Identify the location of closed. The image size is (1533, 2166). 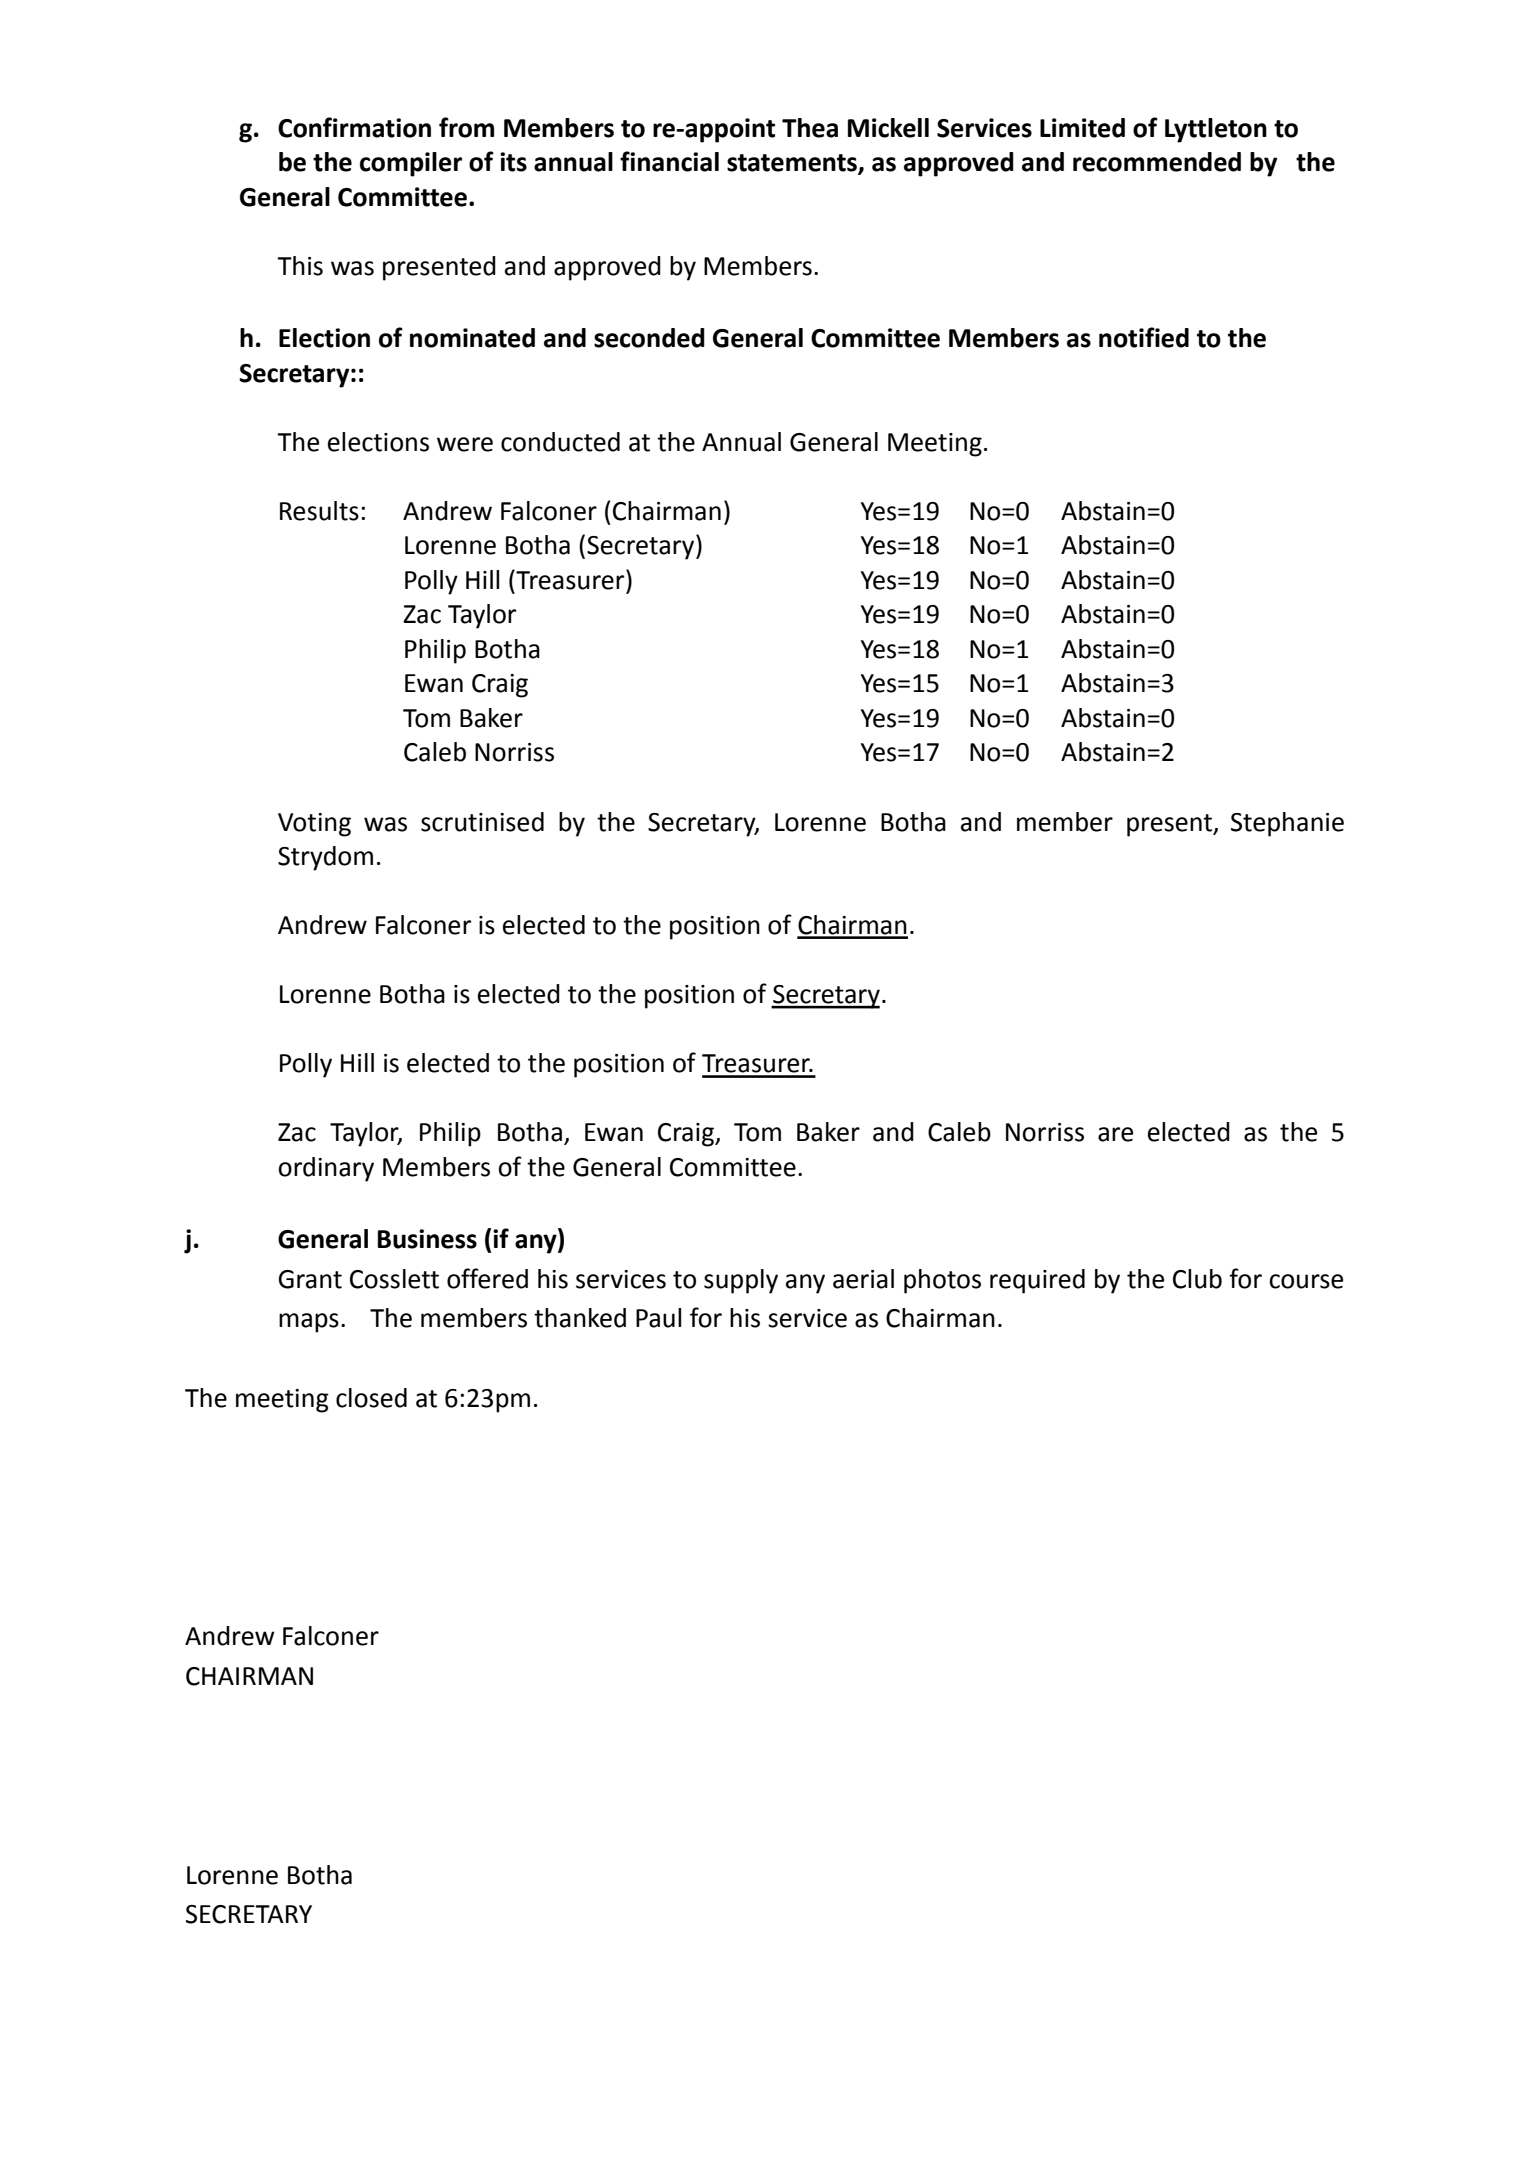
(371, 1398).
